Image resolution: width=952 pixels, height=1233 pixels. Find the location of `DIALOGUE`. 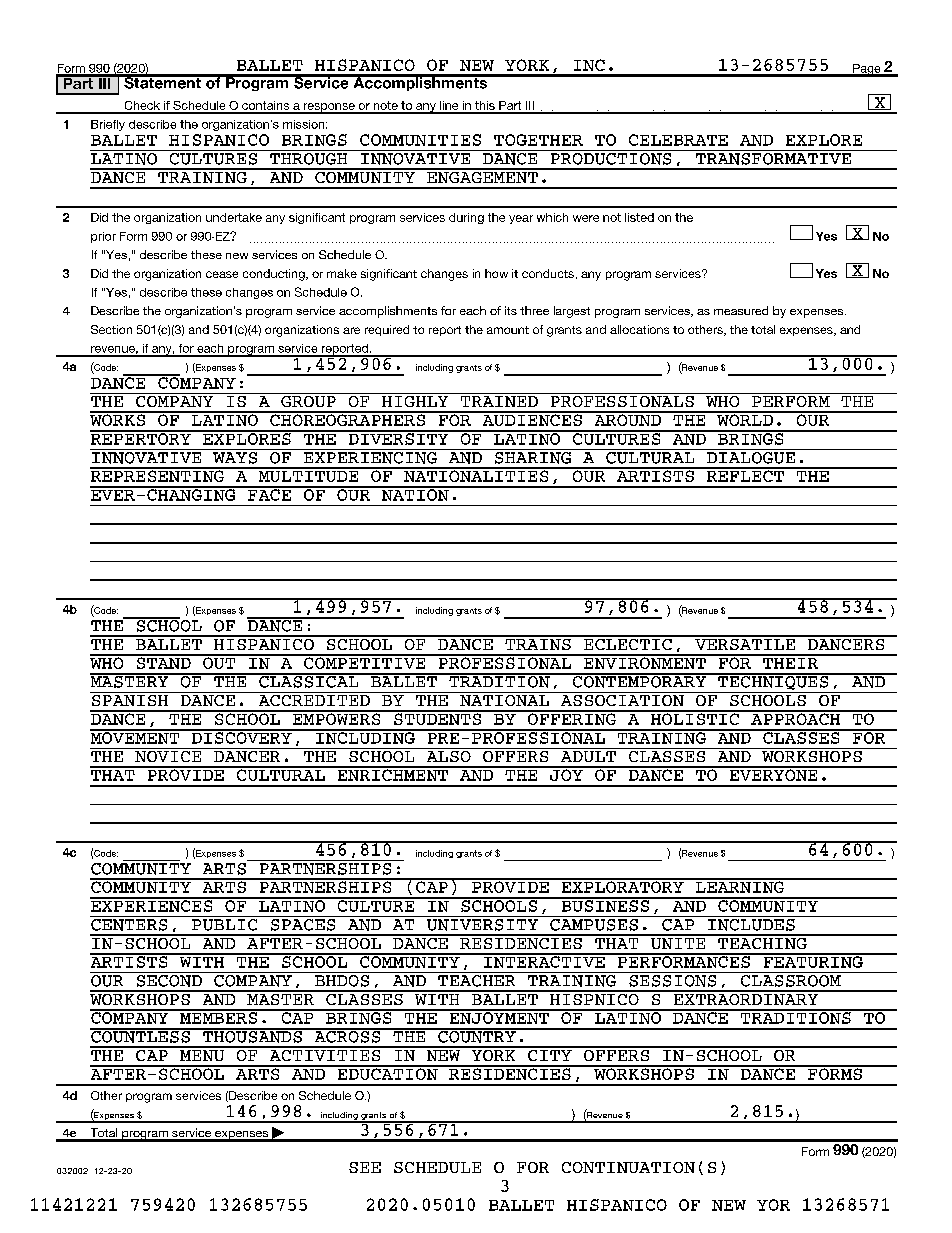

DIALOGUE is located at coordinates (751, 456).
